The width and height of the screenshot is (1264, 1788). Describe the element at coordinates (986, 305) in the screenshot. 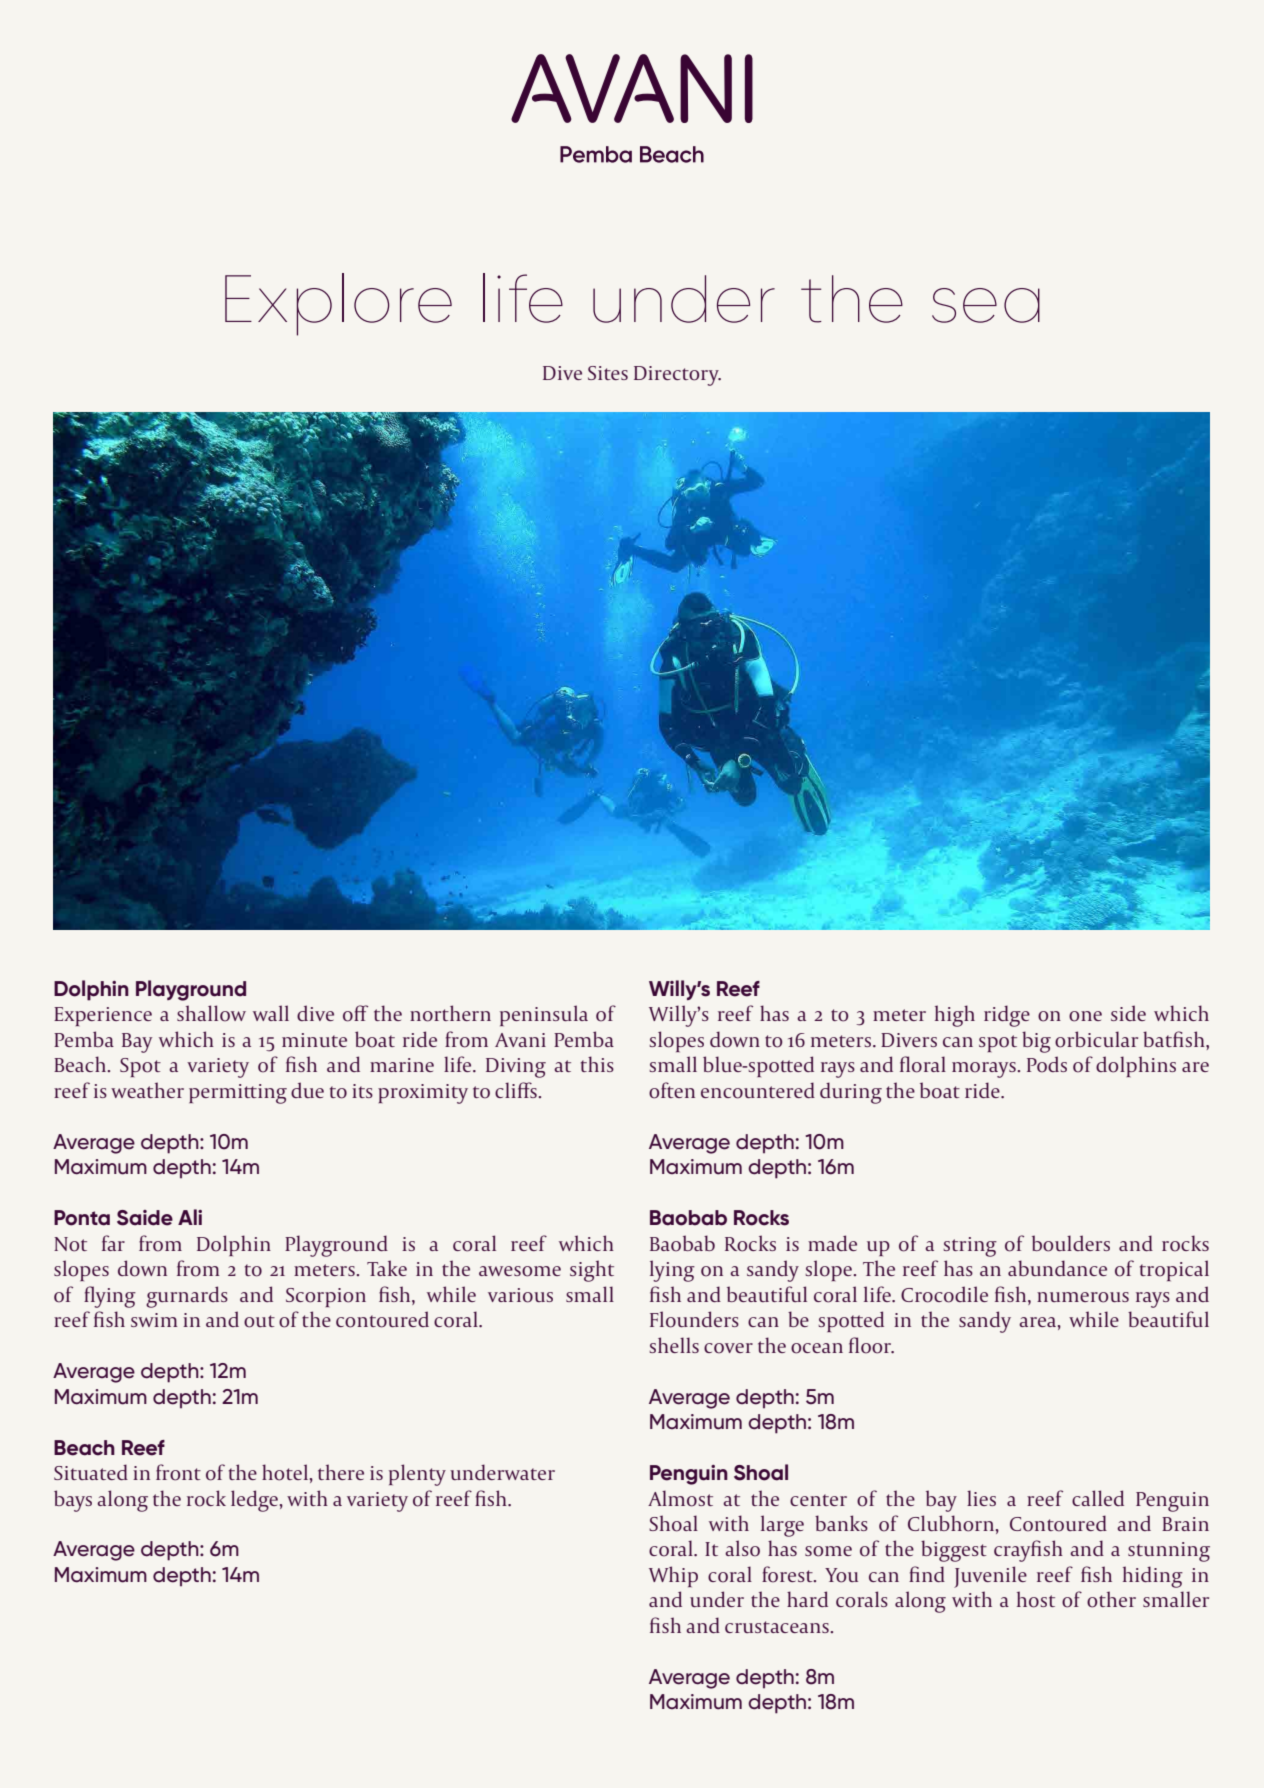

I see `sea` at that location.
